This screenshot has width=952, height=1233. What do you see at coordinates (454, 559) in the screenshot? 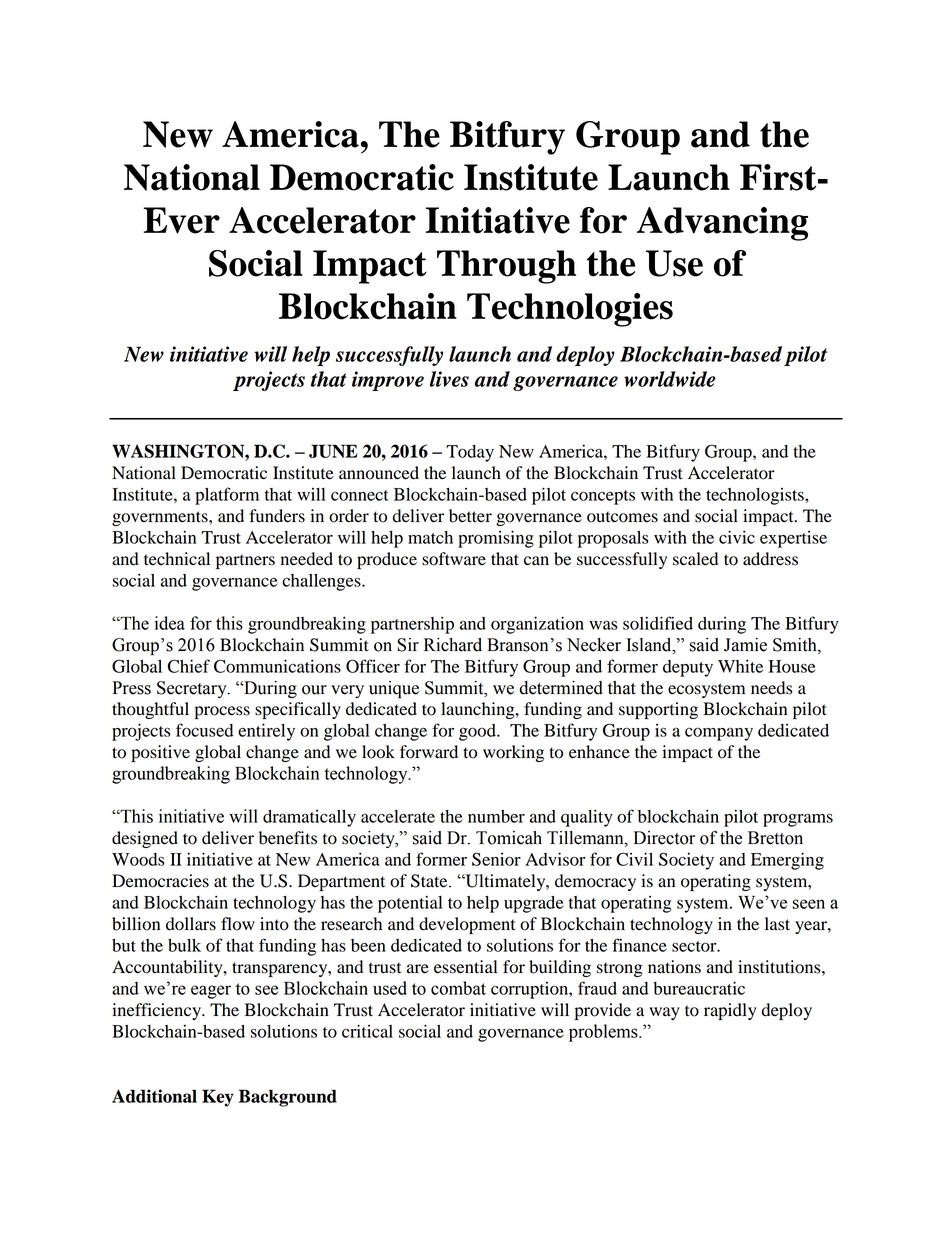
I see `software` at bounding box center [454, 559].
